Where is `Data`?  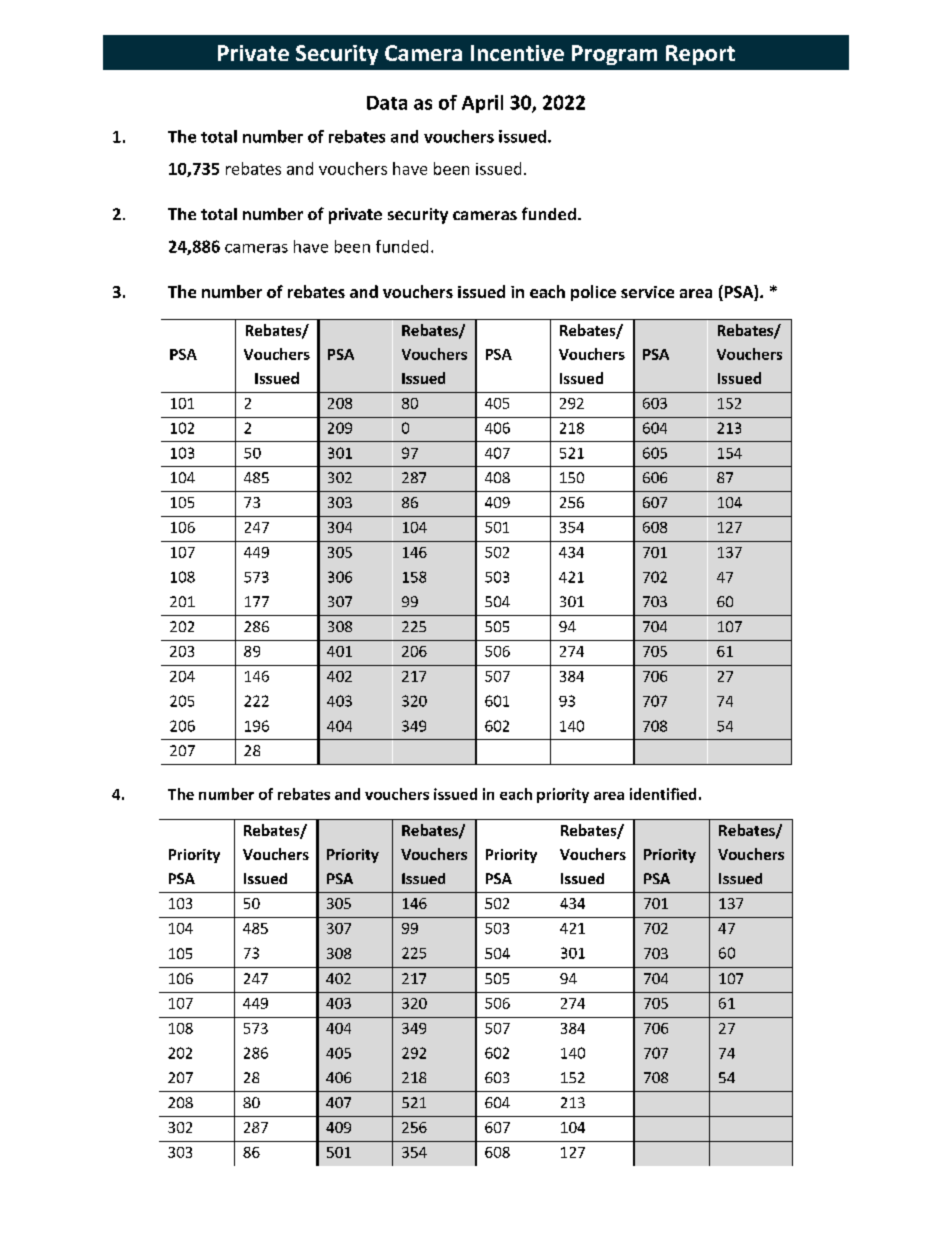 Data is located at coordinates (387, 103).
